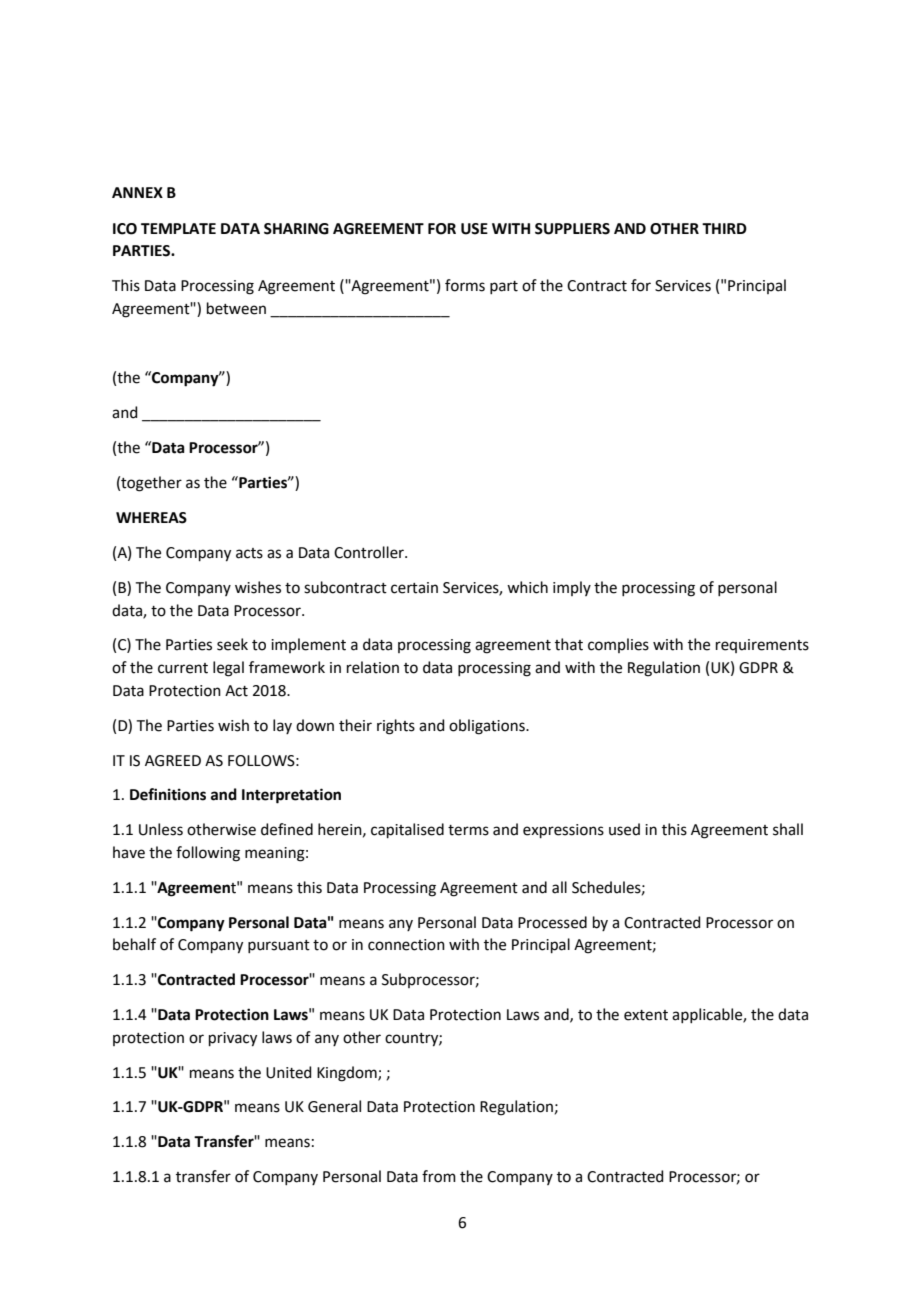 This document has width=924, height=1308. I want to click on THIRD, so click(724, 228).
